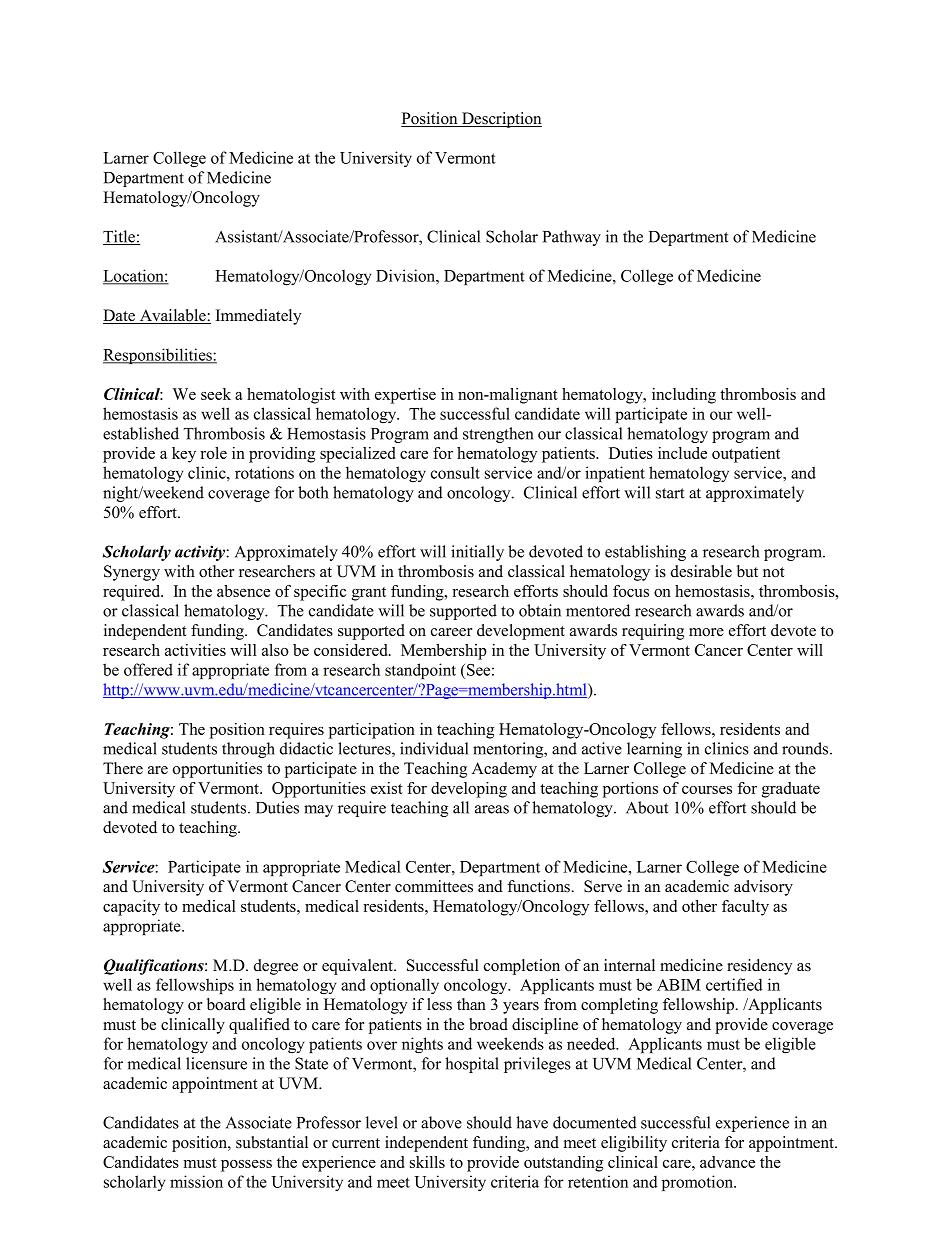 Image resolution: width=952 pixels, height=1233 pixels. What do you see at coordinates (427, 1162) in the page?
I see `skills` at bounding box center [427, 1162].
